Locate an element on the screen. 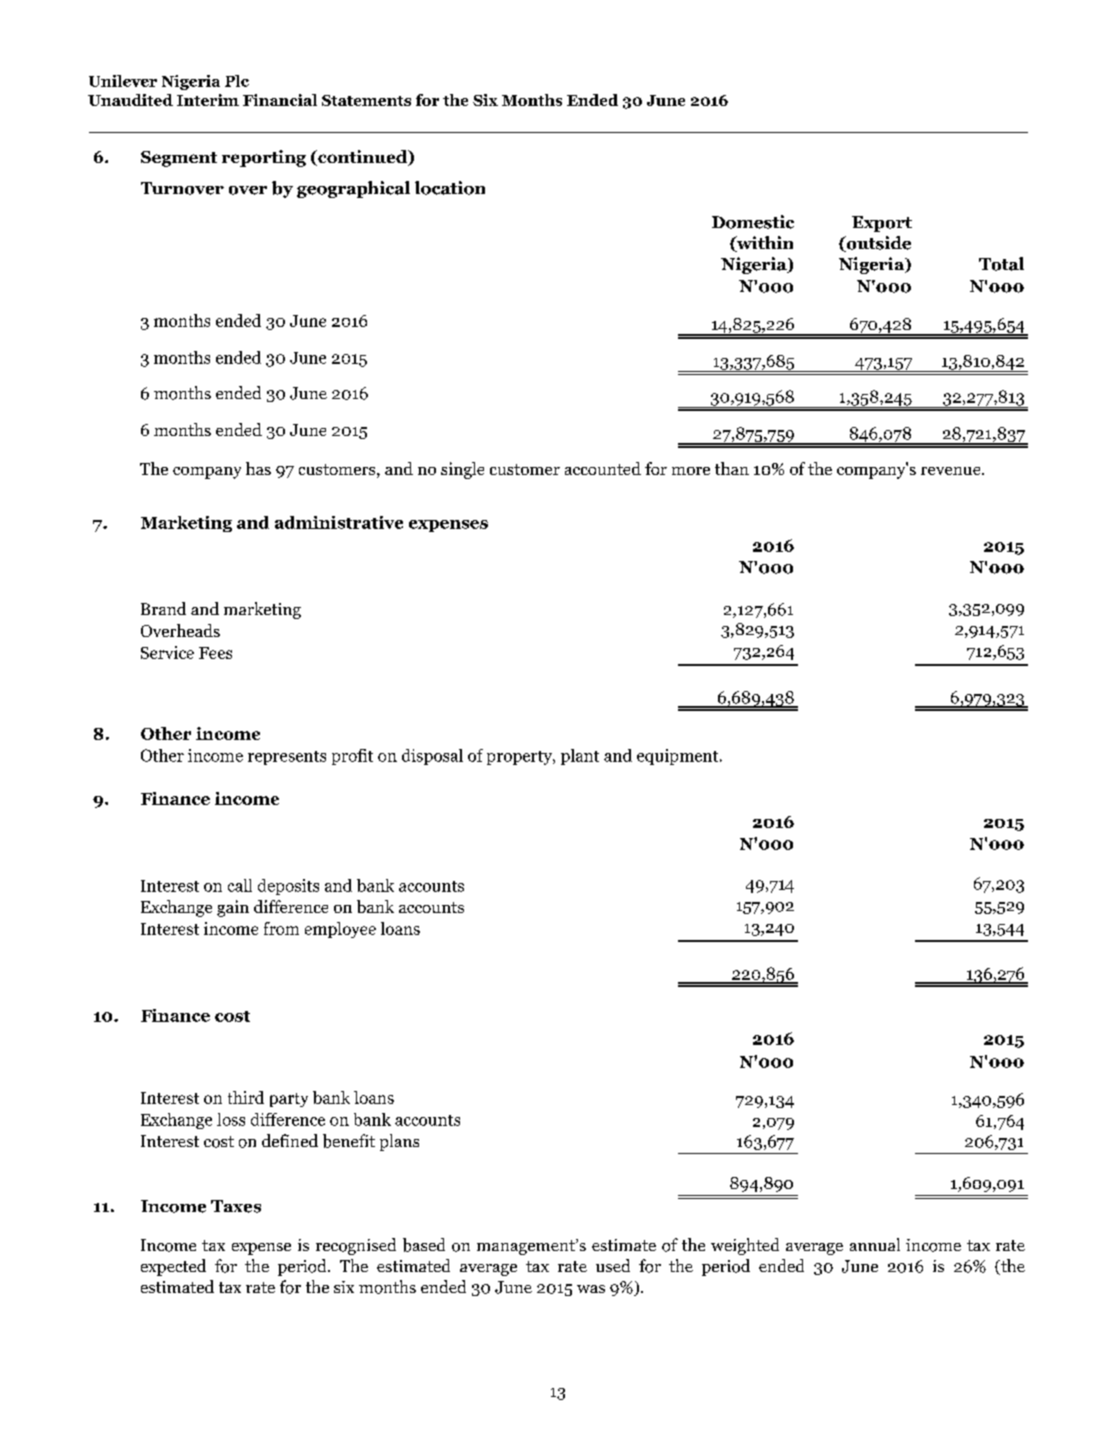  location is located at coordinates (450, 188).
